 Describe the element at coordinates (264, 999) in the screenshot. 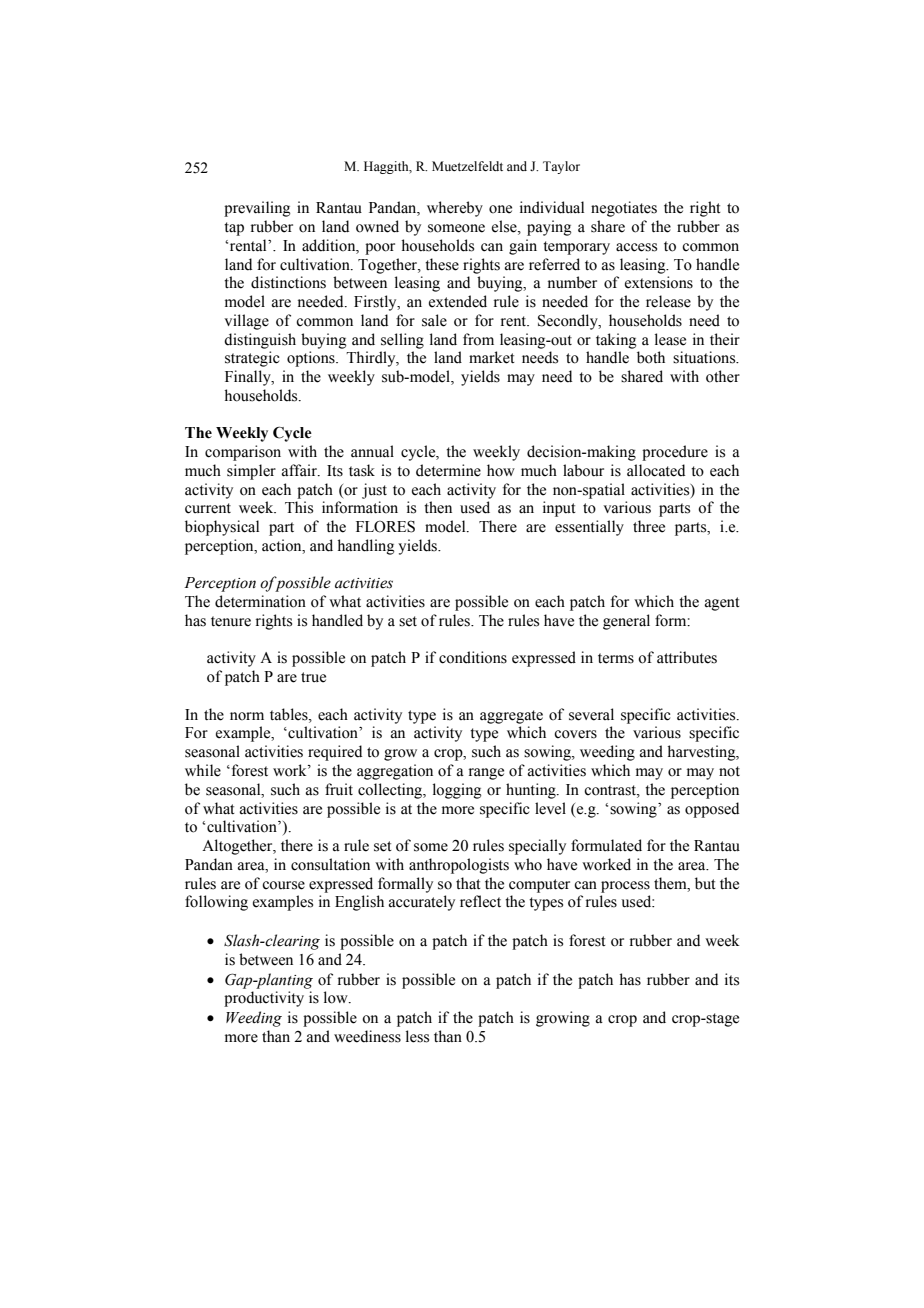

I see `productivity` at that location.
